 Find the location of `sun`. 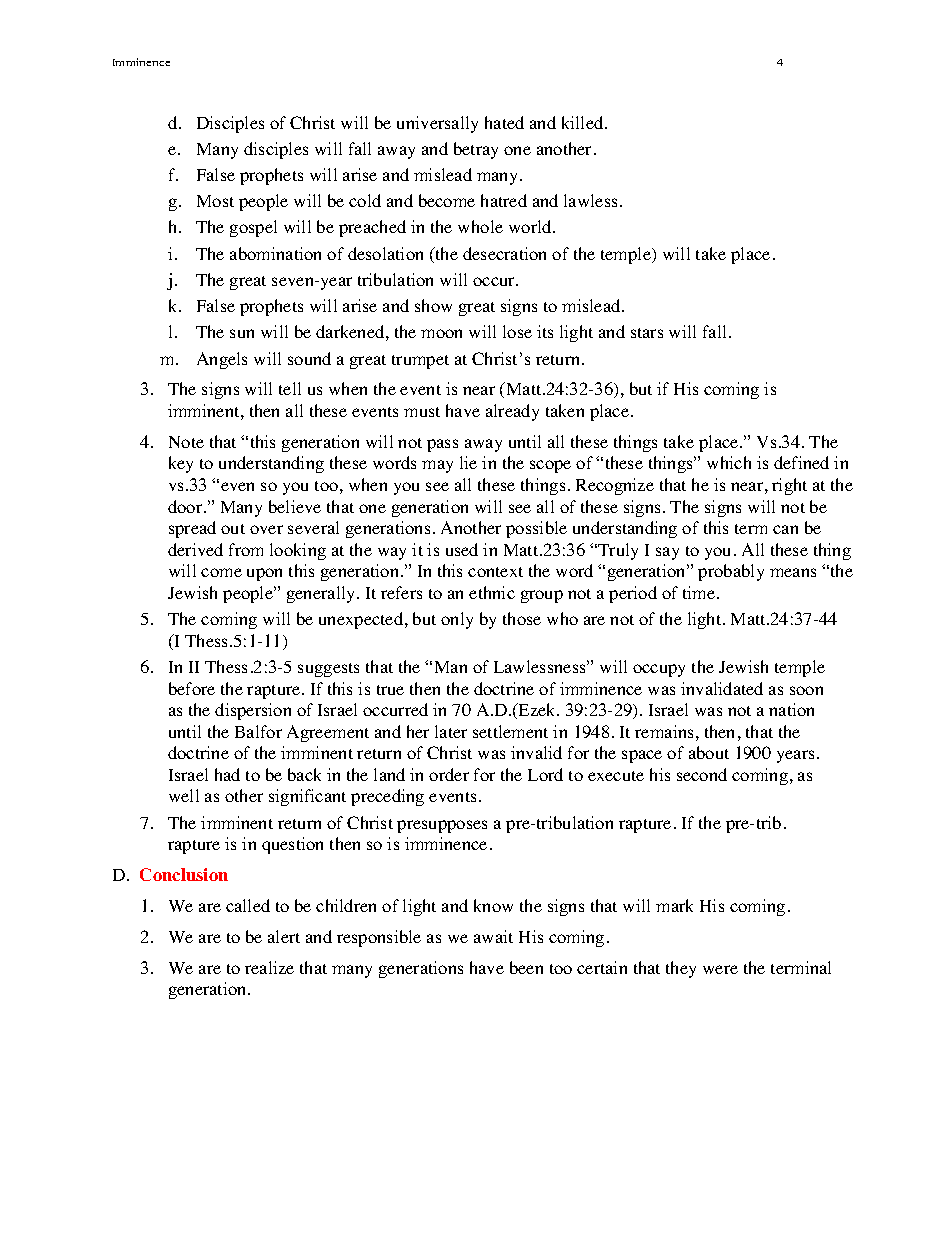

sun is located at coordinates (242, 333).
